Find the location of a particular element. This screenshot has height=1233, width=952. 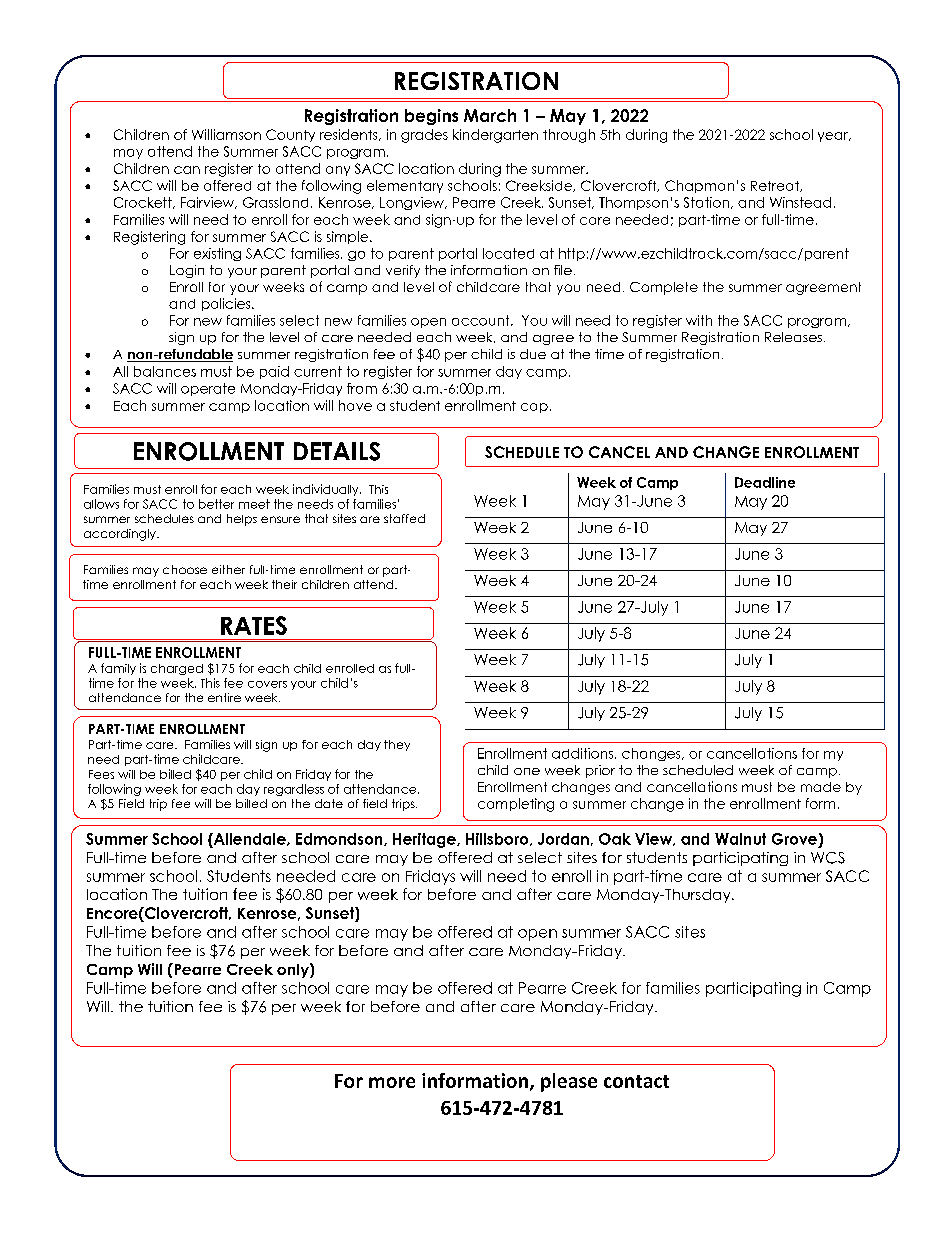

more is located at coordinates (392, 1082).
